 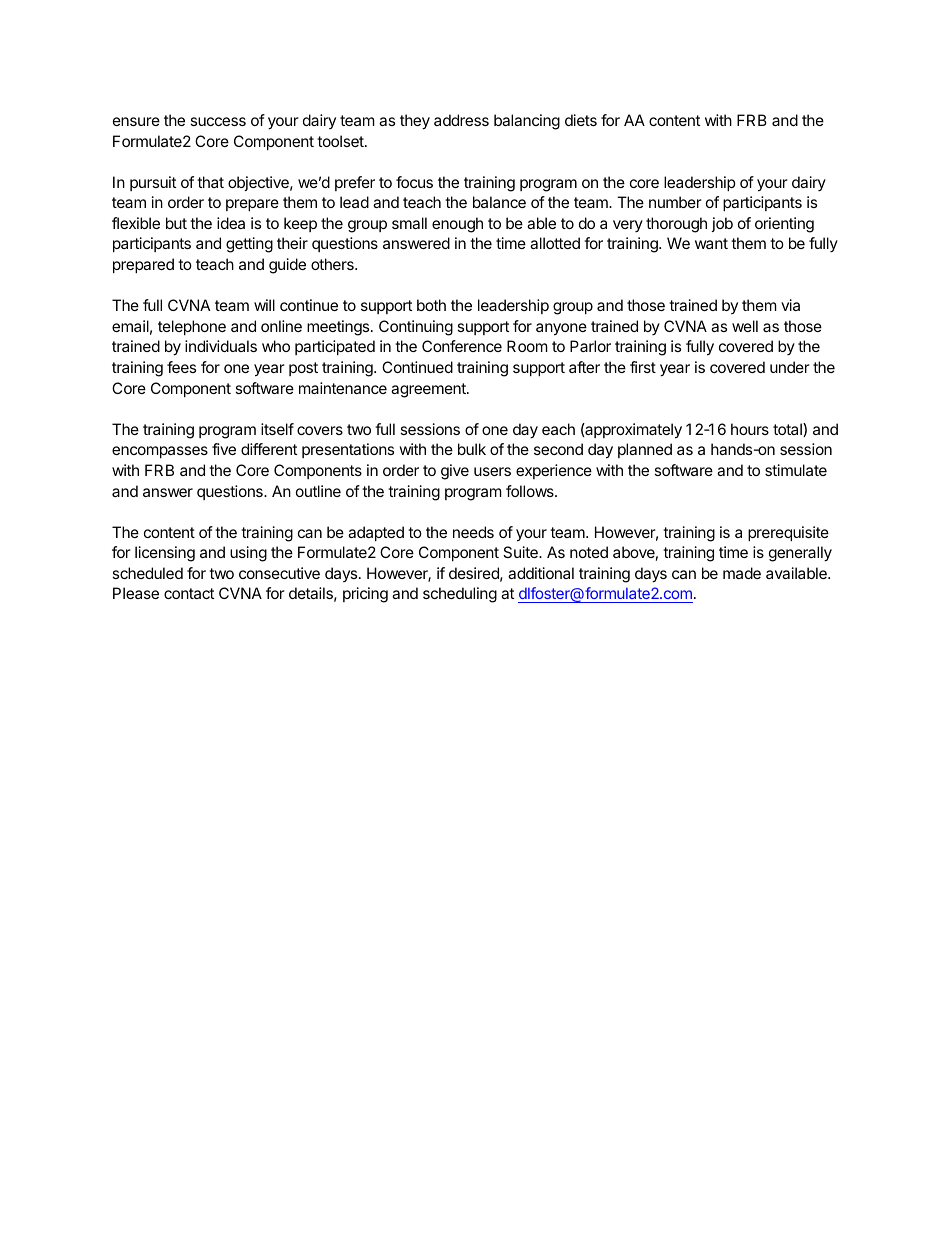 What do you see at coordinates (461, 120) in the page?
I see `address` at bounding box center [461, 120].
